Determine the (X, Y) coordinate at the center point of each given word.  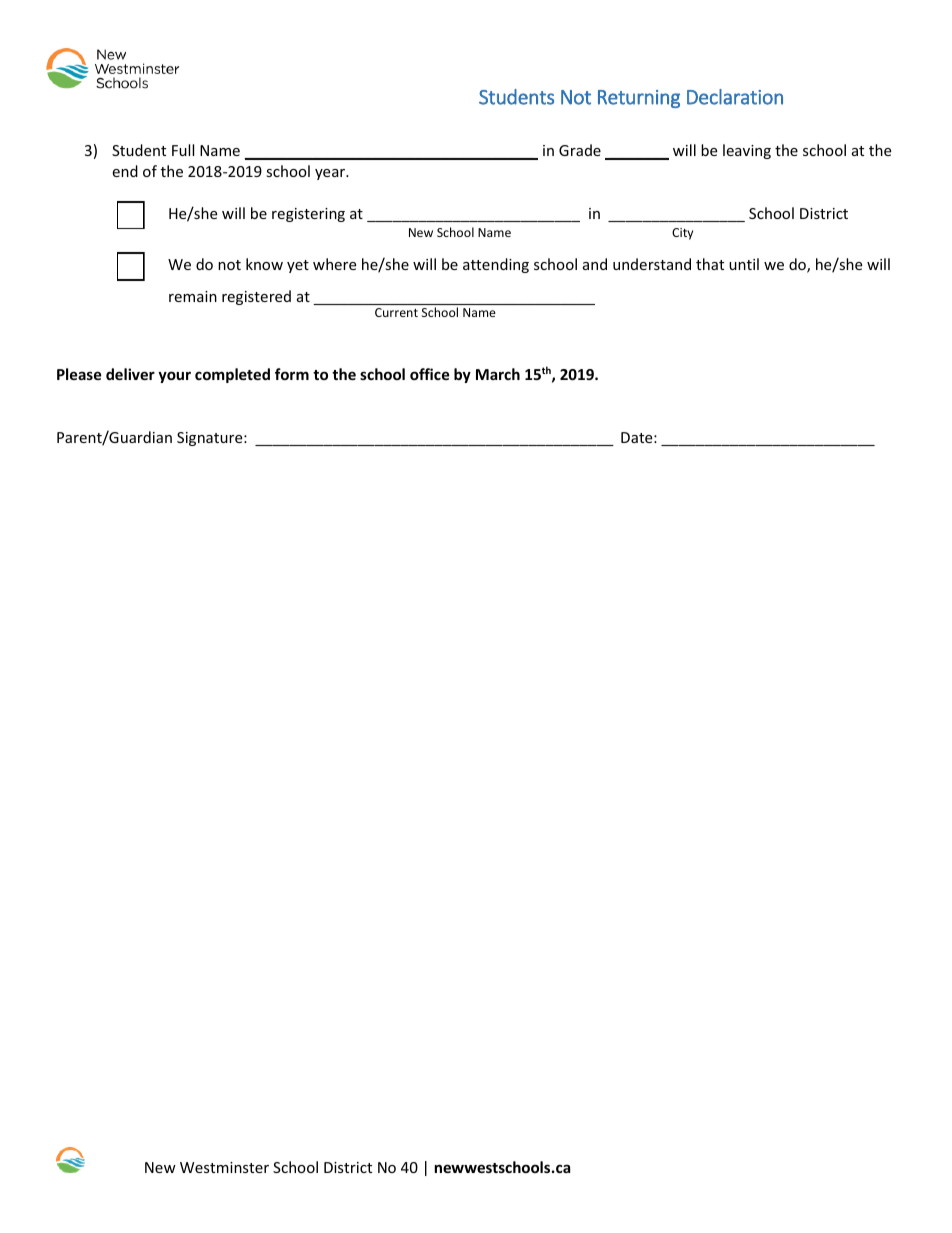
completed (232, 375)
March (498, 374)
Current (396, 312)
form (292, 374)
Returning (639, 99)
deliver (130, 374)
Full (183, 150)
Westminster (224, 1167)
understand (652, 264)
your (174, 377)
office (430, 374)
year (331, 174)
